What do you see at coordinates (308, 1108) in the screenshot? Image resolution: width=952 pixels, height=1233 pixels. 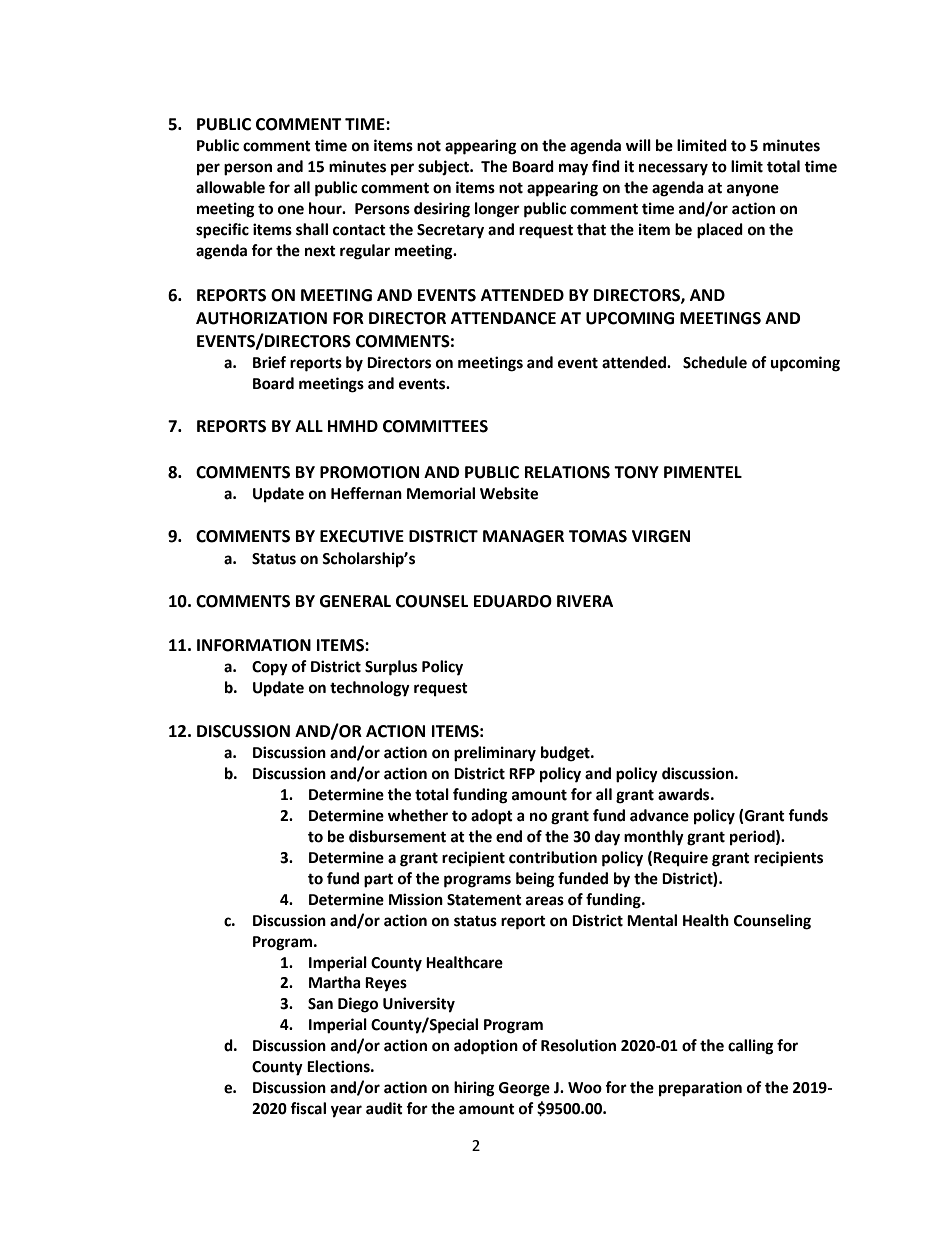 I see `fiscal` at bounding box center [308, 1108].
